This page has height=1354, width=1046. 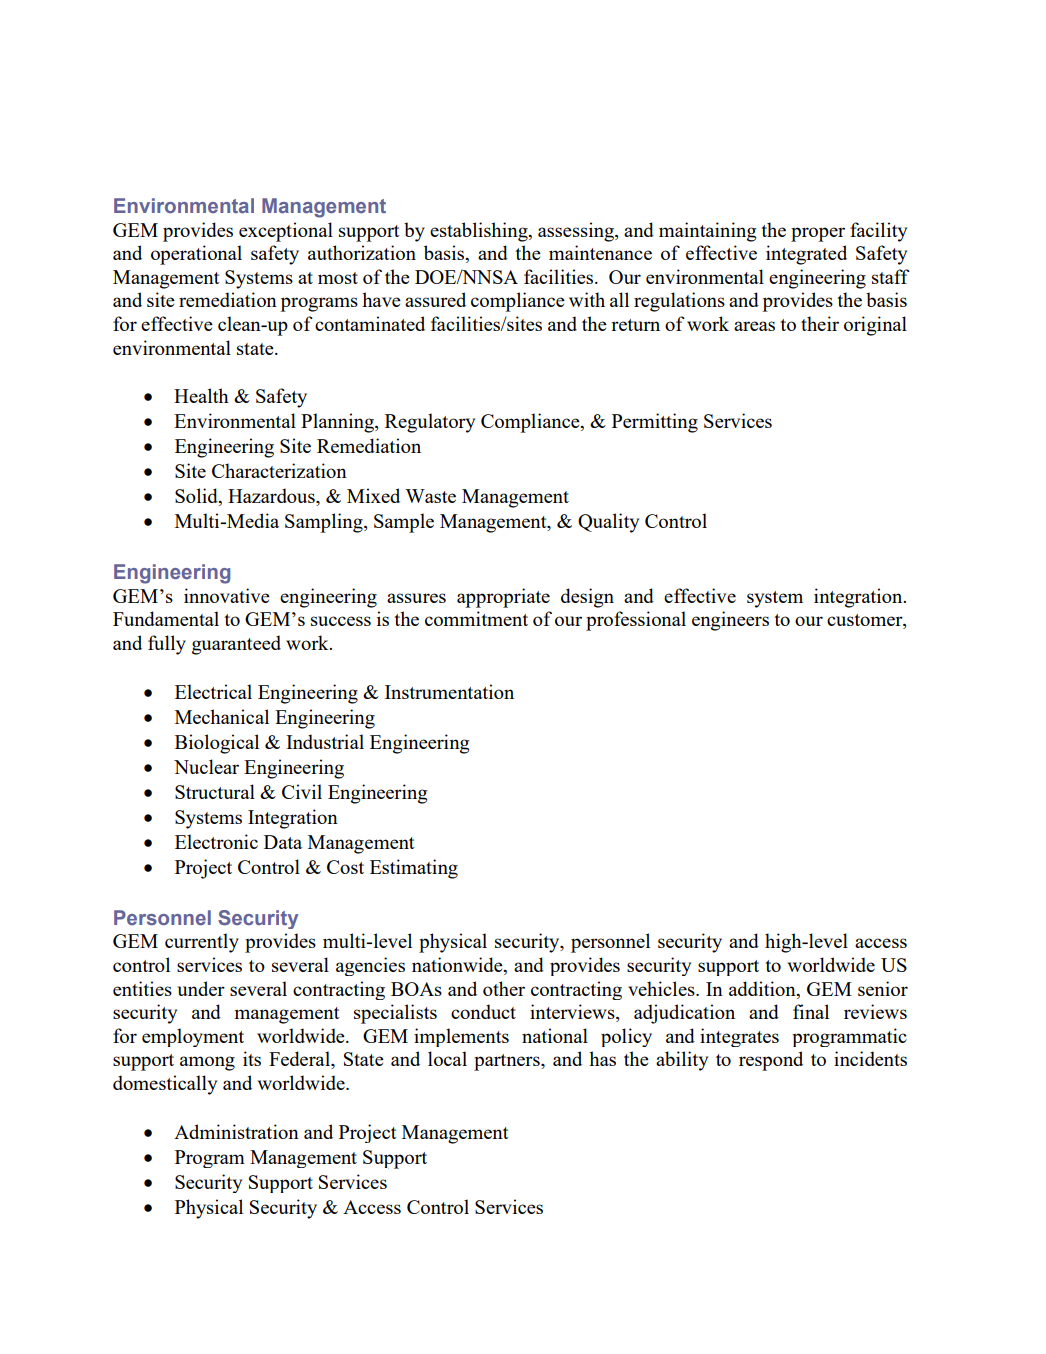 What do you see at coordinates (196, 255) in the page?
I see `operational` at bounding box center [196, 255].
